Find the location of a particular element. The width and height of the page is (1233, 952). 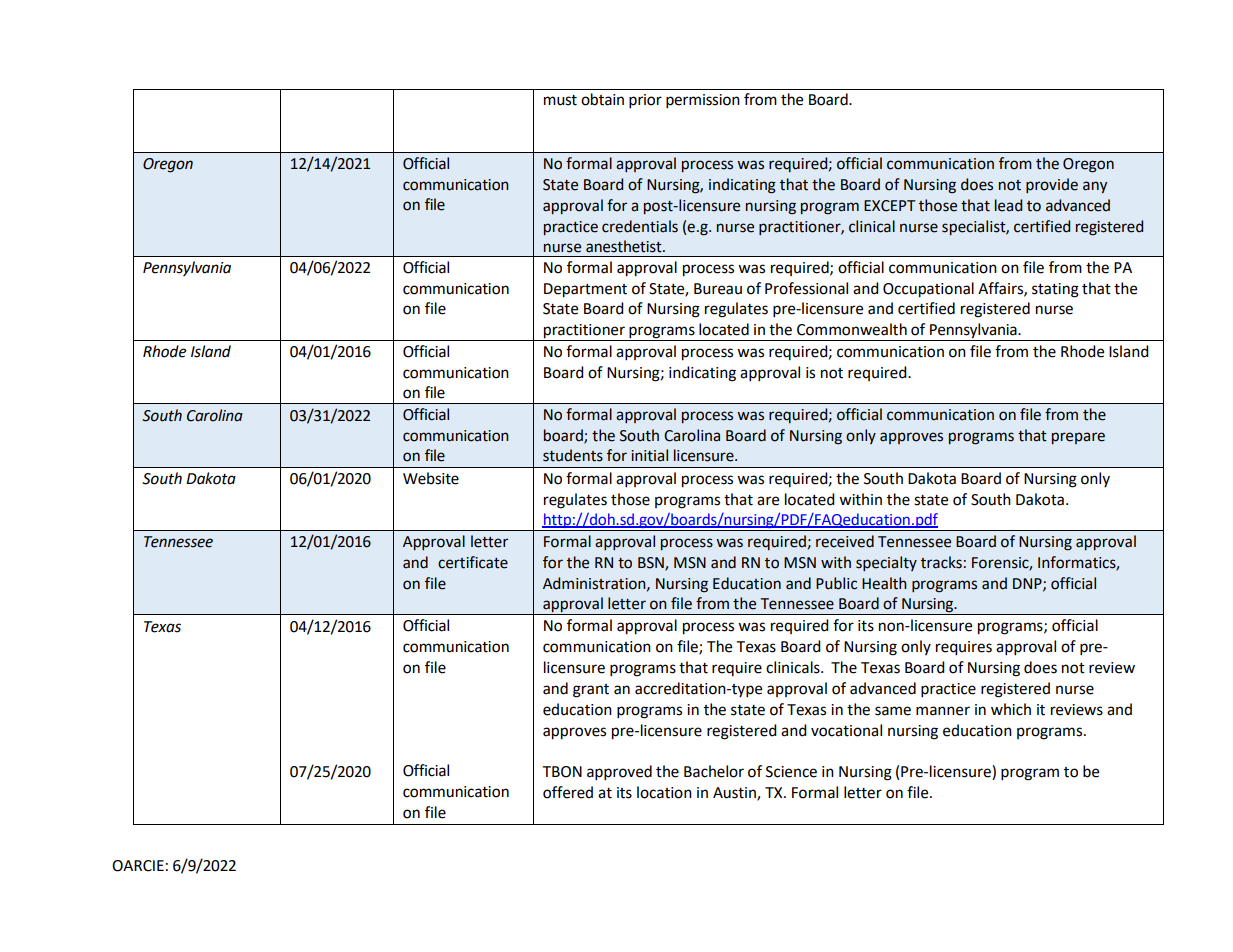

prepare is located at coordinates (1078, 438).
